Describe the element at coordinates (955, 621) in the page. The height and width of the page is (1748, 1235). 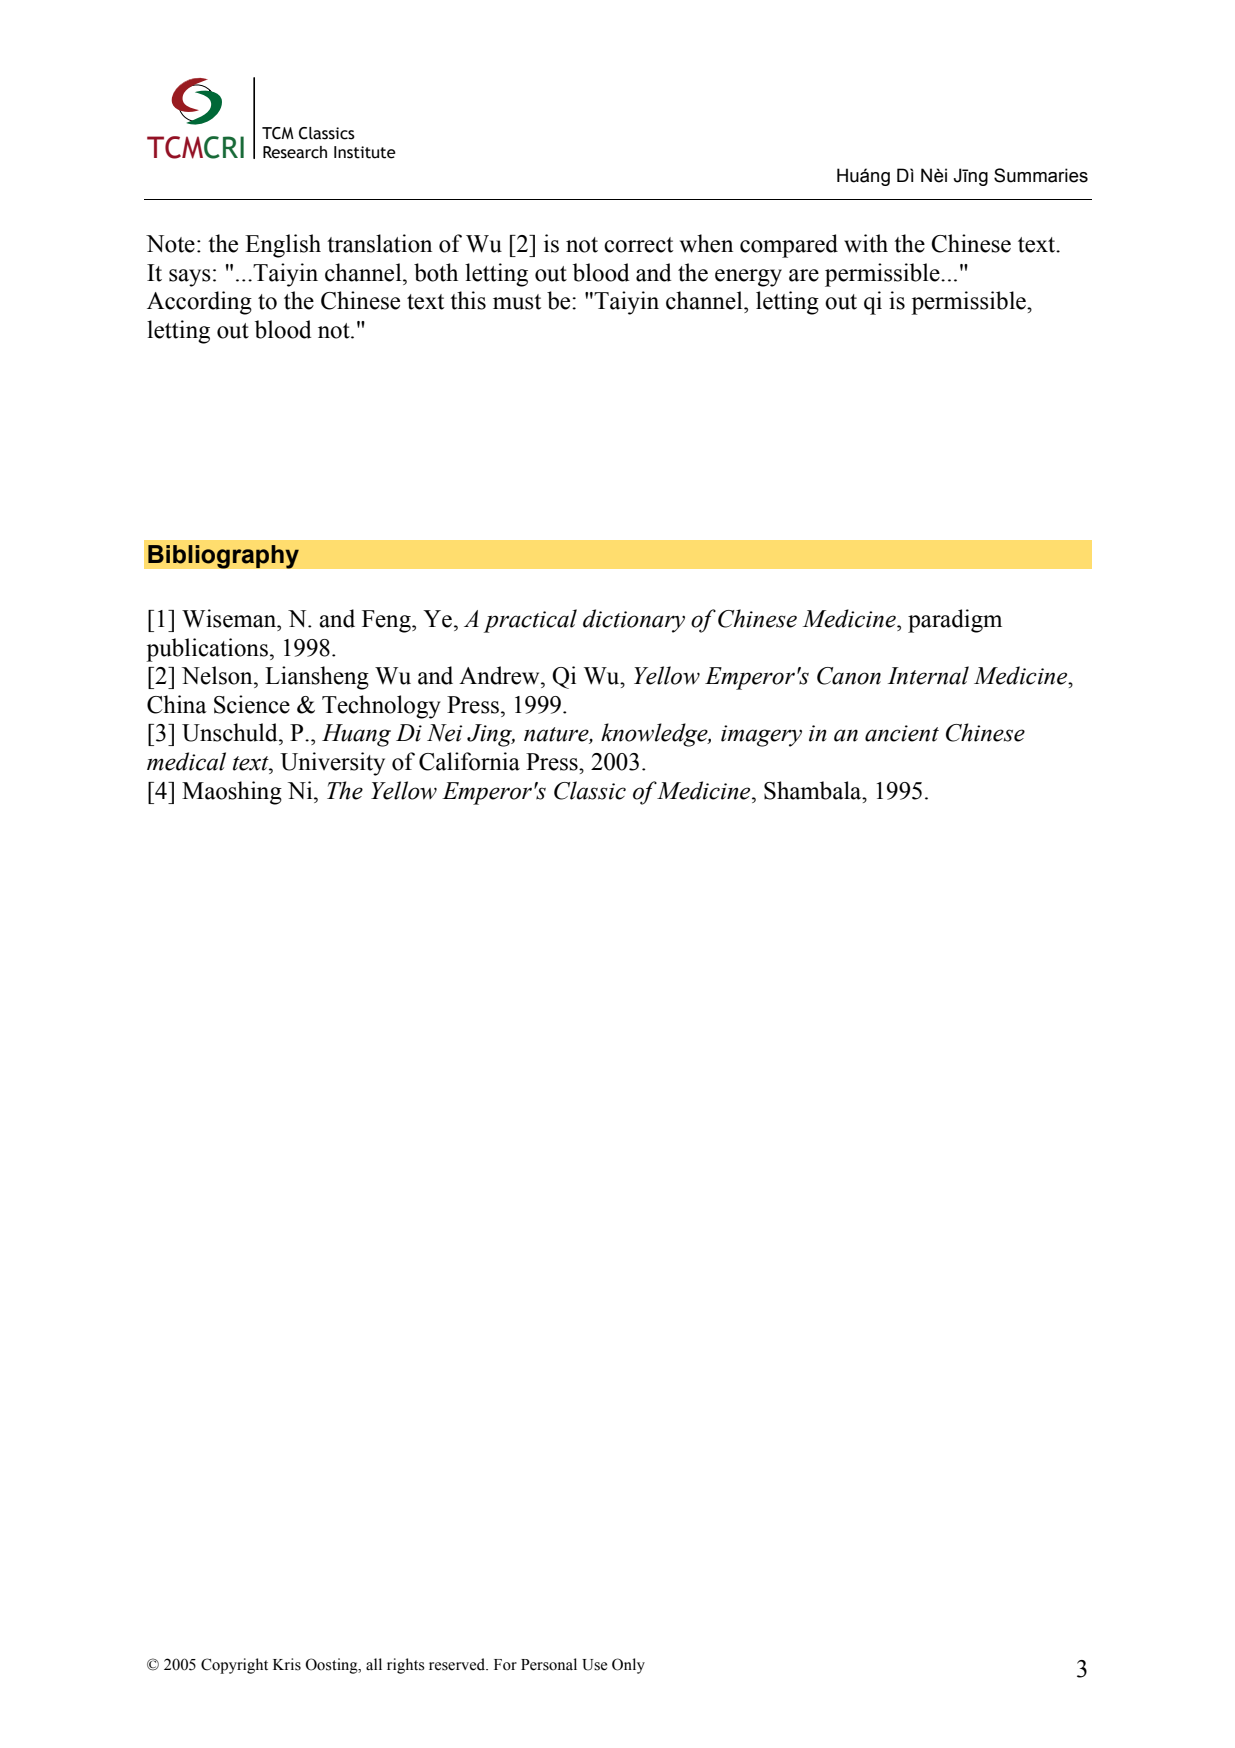
I see `paradigm` at that location.
